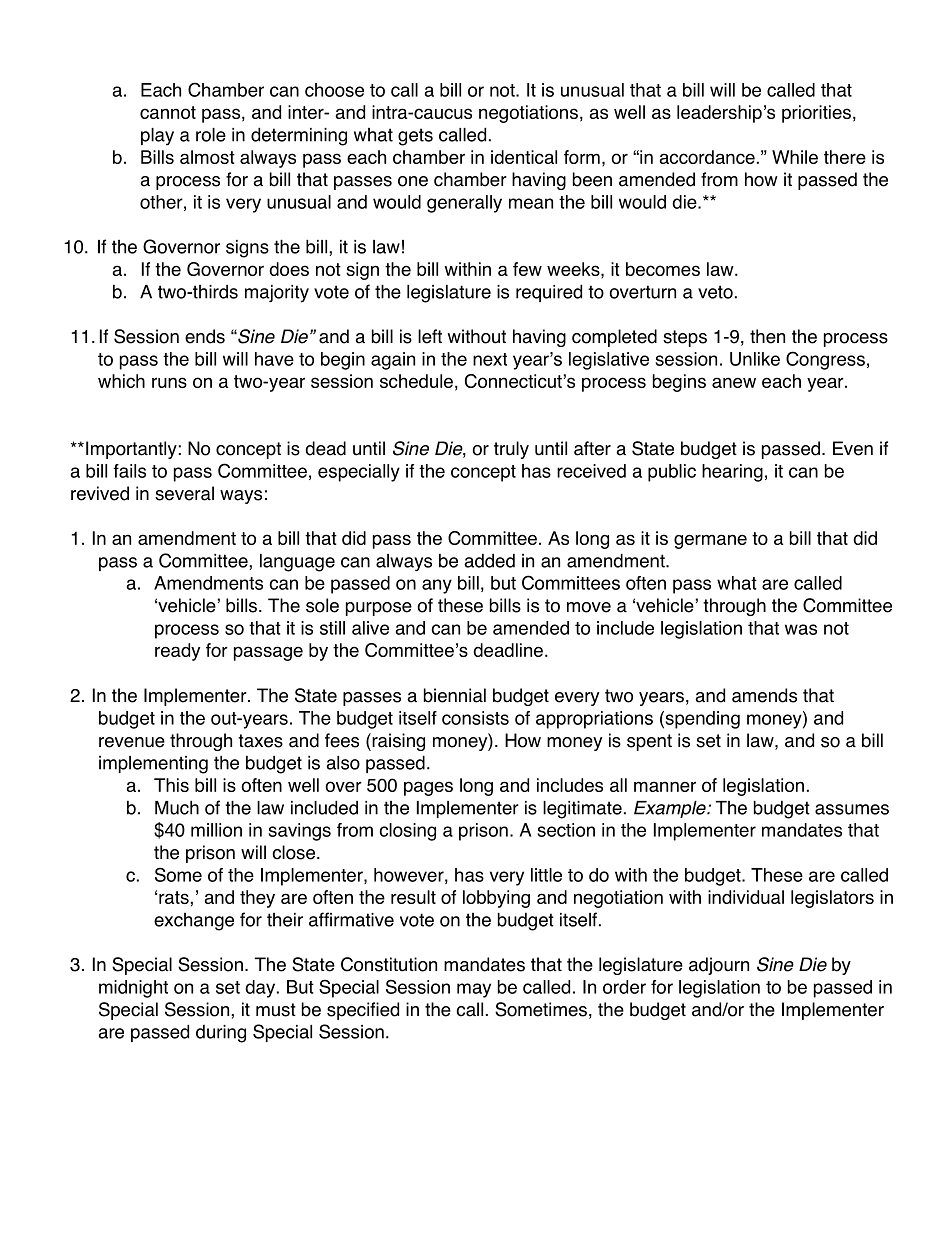  Describe the element at coordinates (624, 987) in the screenshot. I see `order` at that location.
